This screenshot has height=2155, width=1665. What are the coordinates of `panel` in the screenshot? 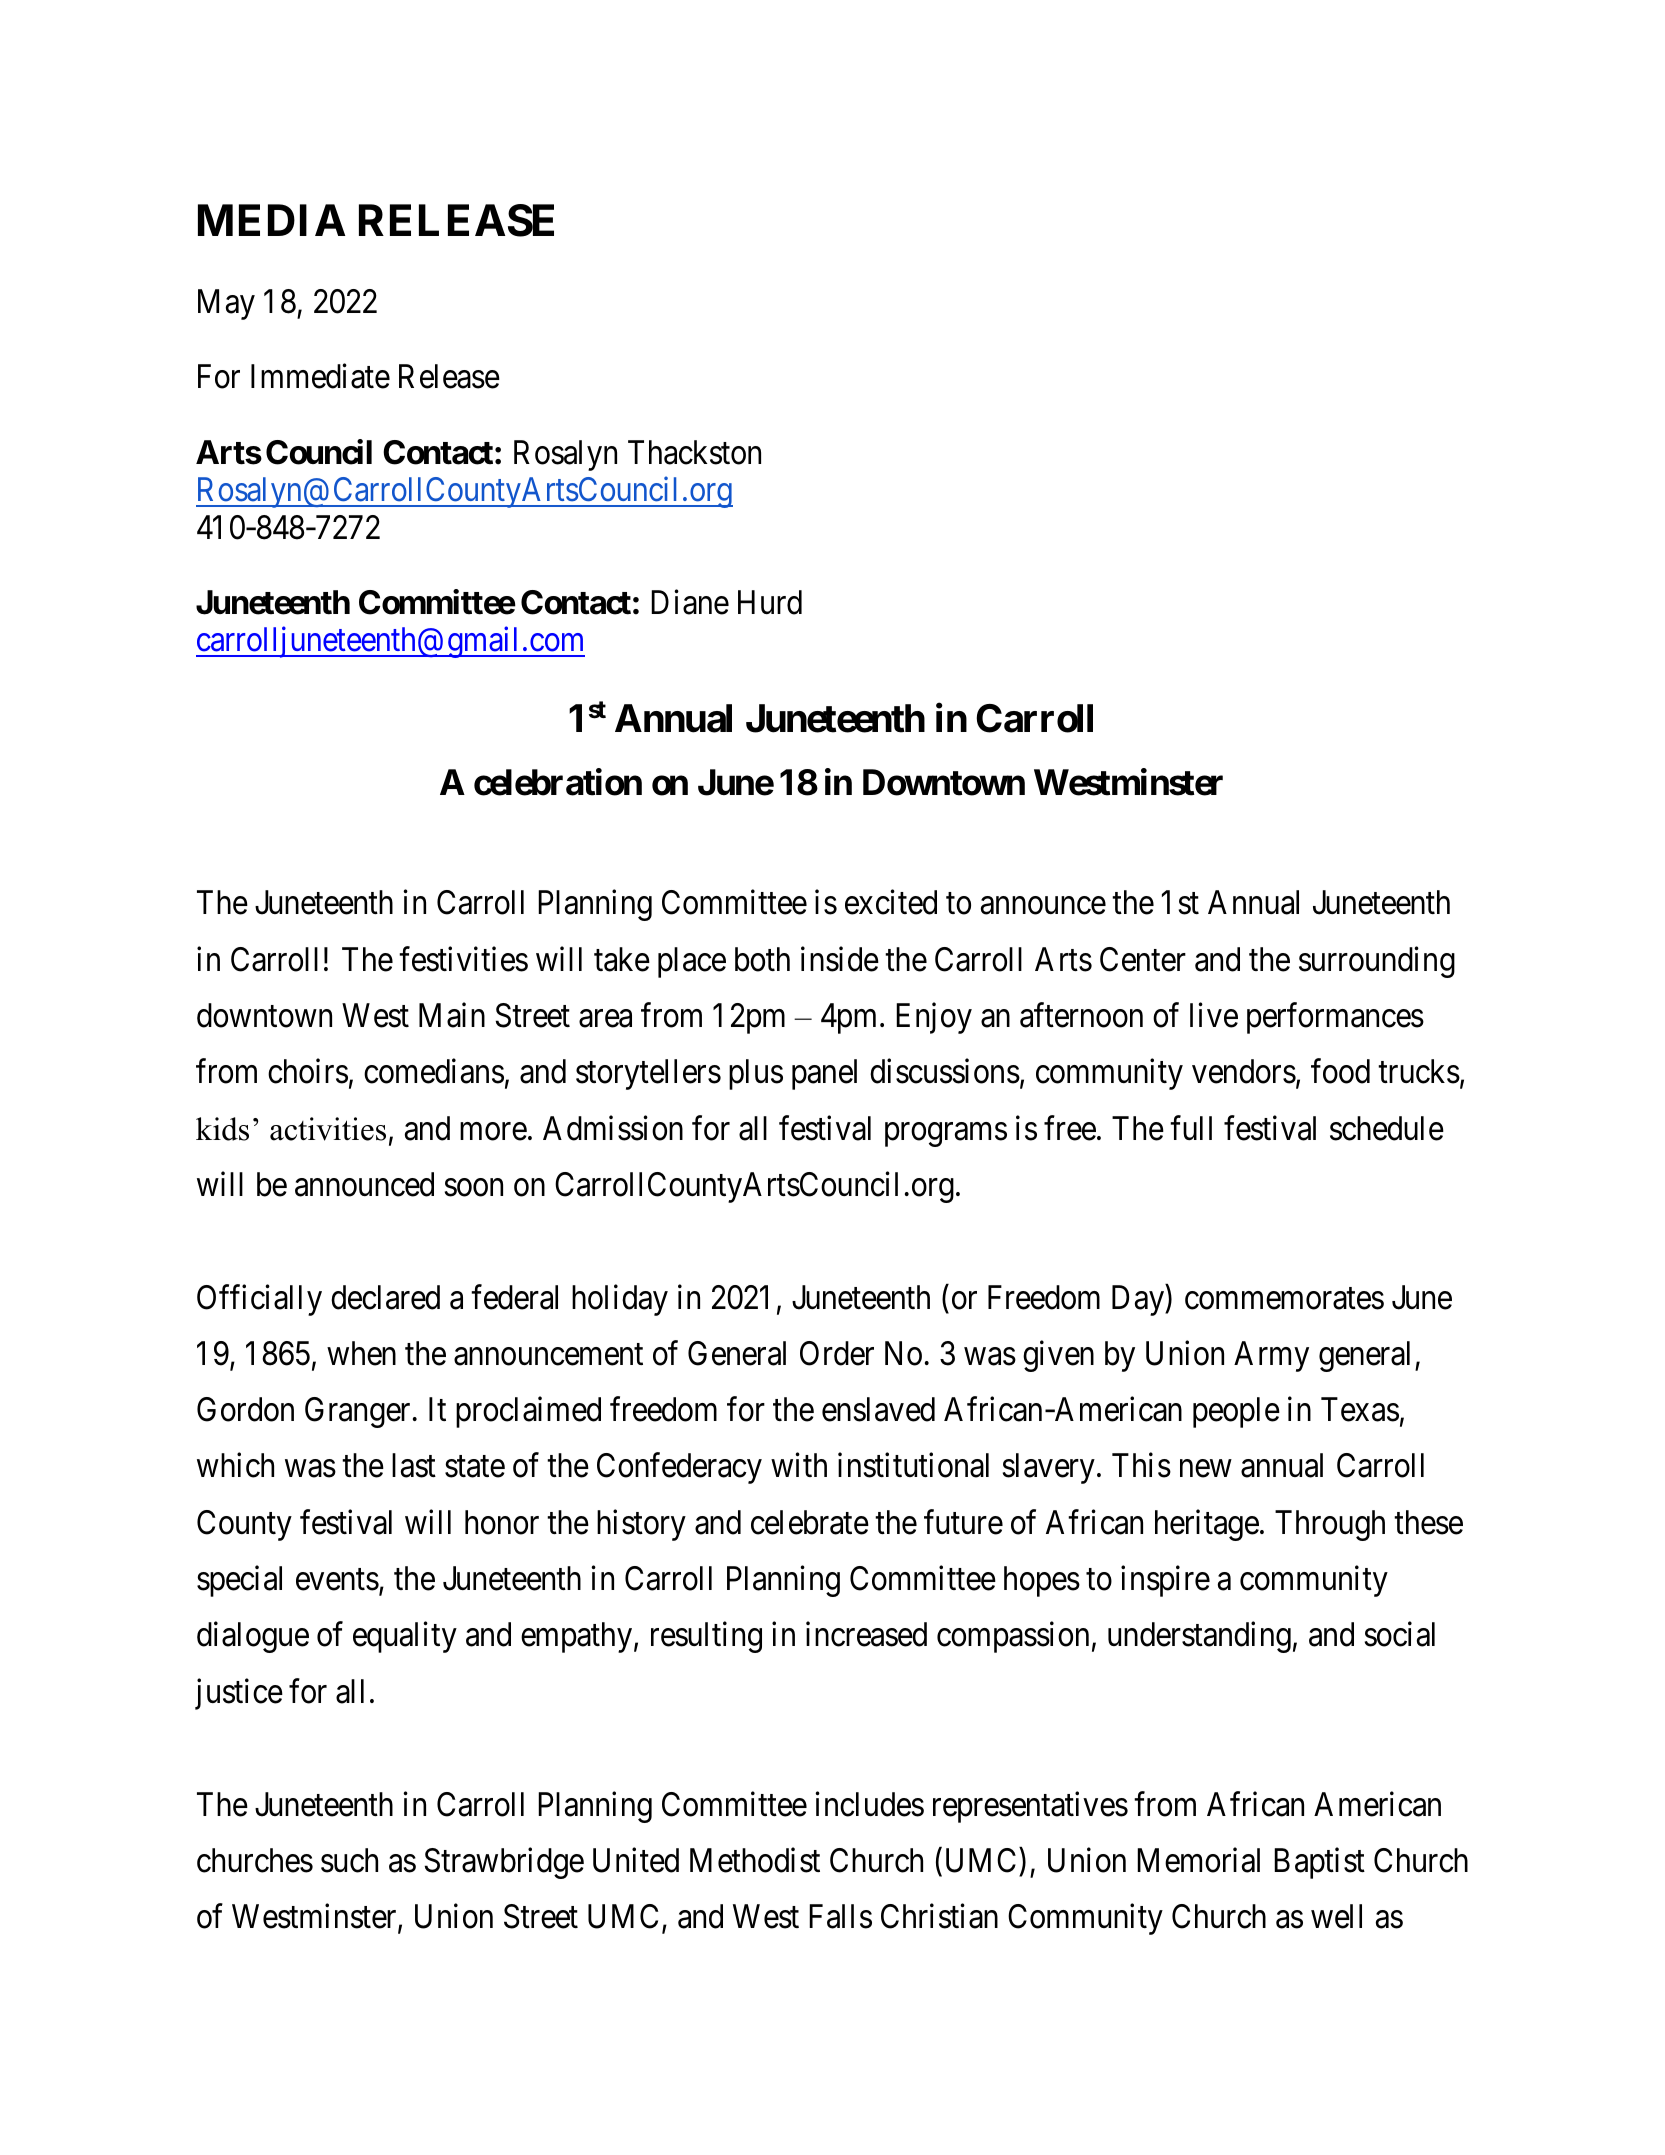 It's located at (824, 1074).
